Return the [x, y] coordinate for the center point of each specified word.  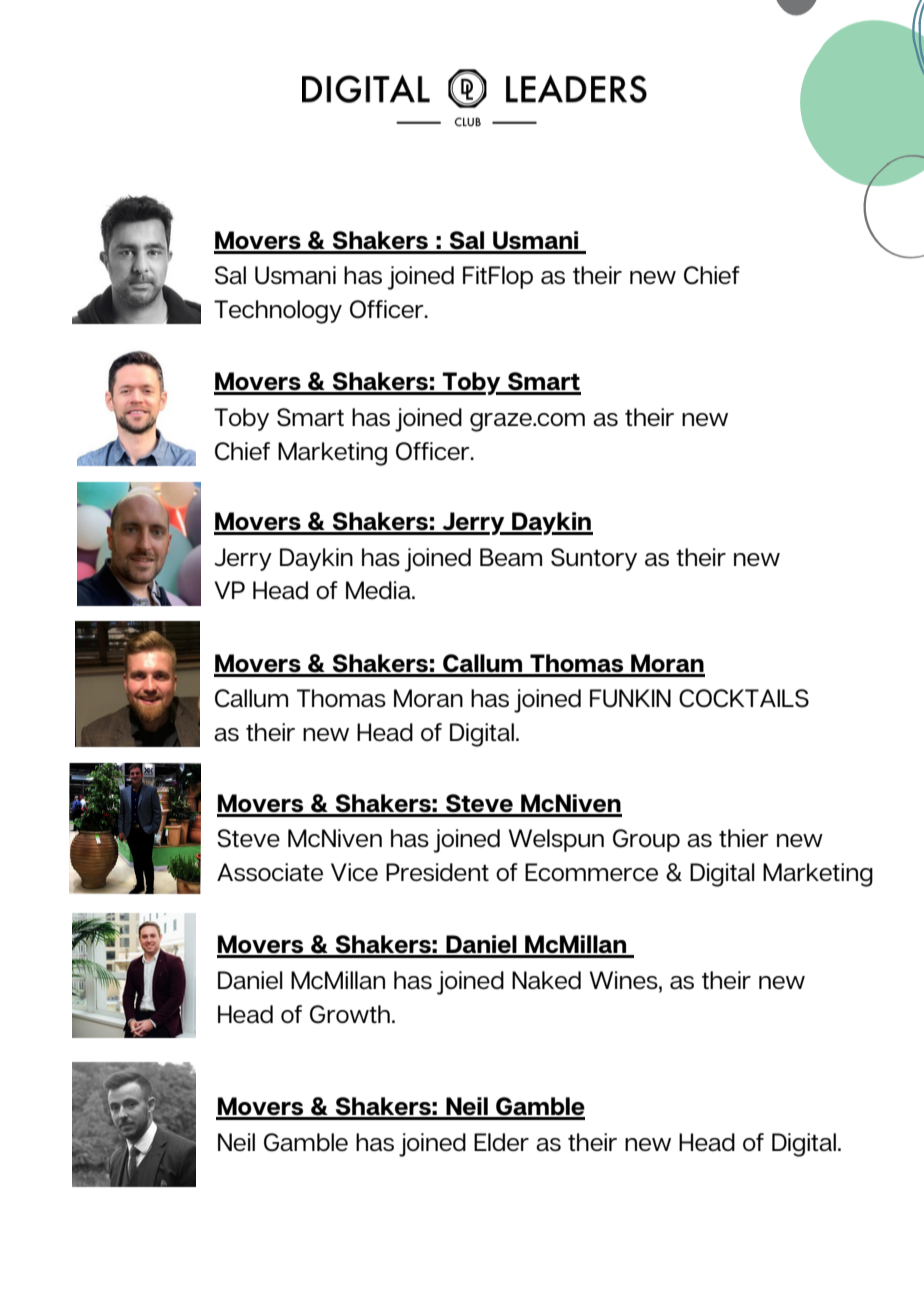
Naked [546, 980]
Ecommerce [591, 872]
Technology [278, 312]
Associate [270, 872]
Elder [501, 1142]
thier [744, 838]
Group [646, 840]
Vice [354, 872]
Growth [350, 1014]
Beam [511, 557]
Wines [625, 980]
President [437, 872]
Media [379, 590]
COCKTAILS [744, 698]
